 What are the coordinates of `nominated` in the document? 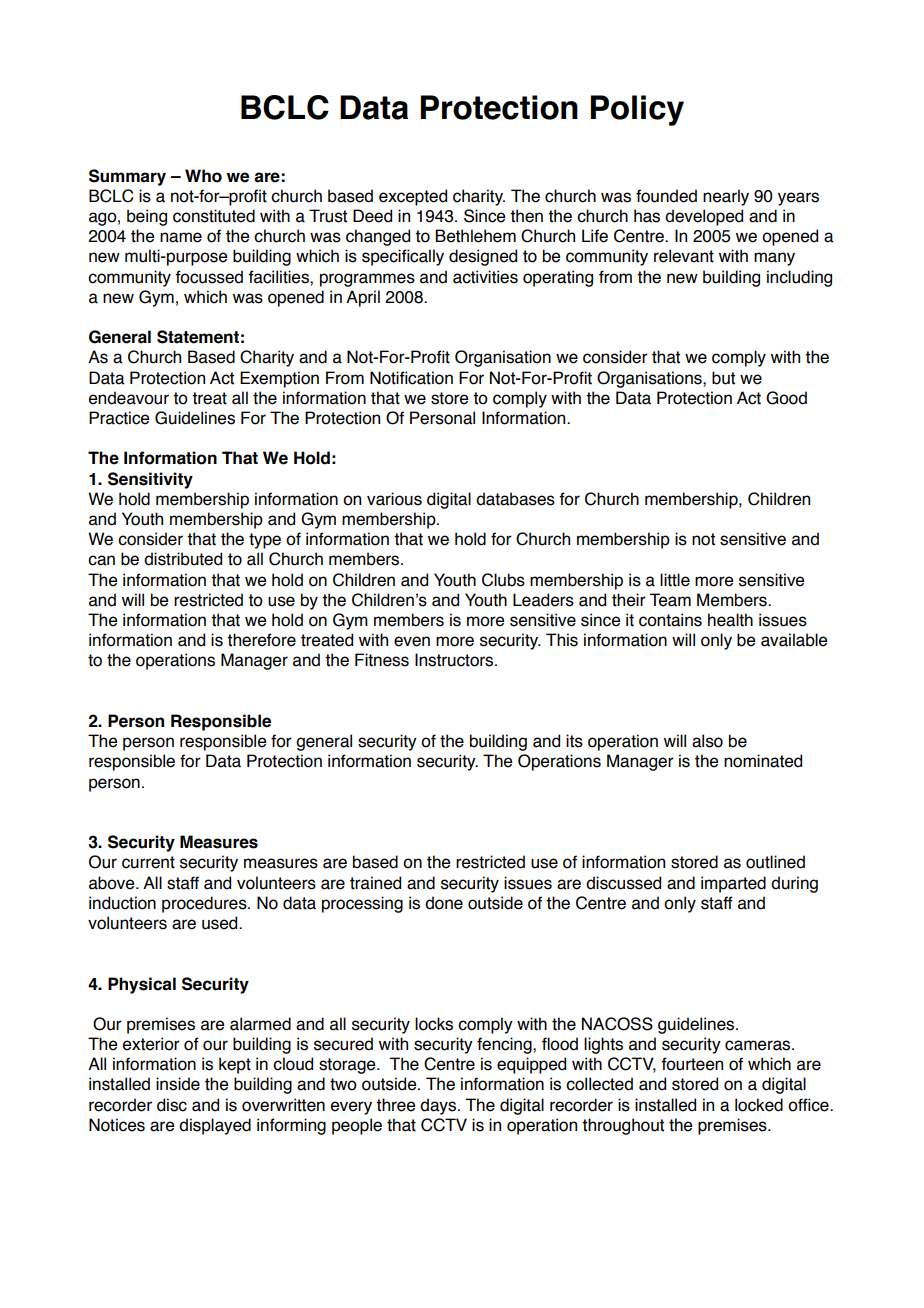 It's located at (763, 761).
